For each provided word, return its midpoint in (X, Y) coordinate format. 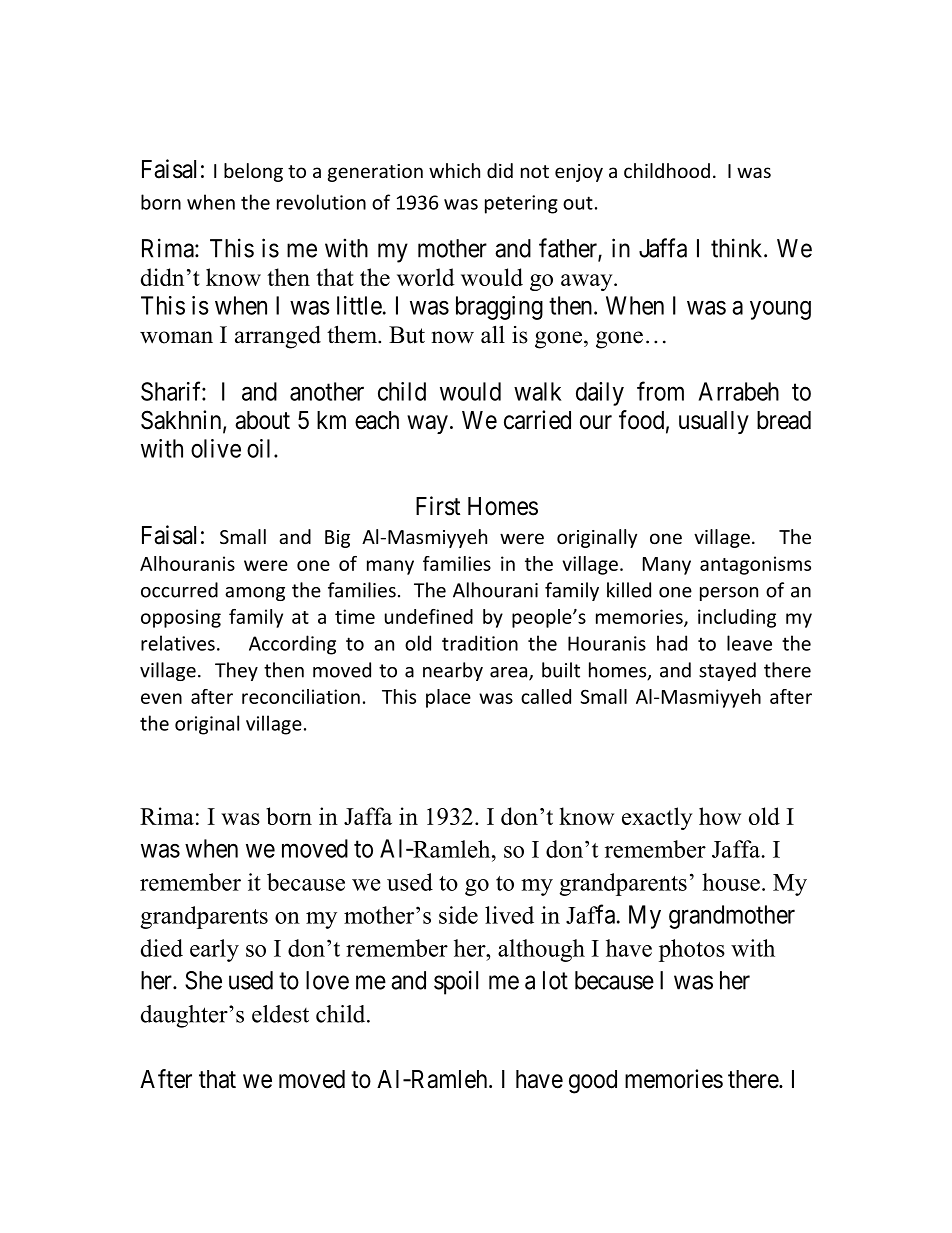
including (737, 618)
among (255, 594)
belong (253, 172)
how (720, 816)
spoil (456, 982)
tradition (480, 643)
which (454, 170)
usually (714, 422)
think (738, 248)
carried (537, 420)
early (214, 950)
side (458, 915)
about (262, 420)
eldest (280, 1014)
